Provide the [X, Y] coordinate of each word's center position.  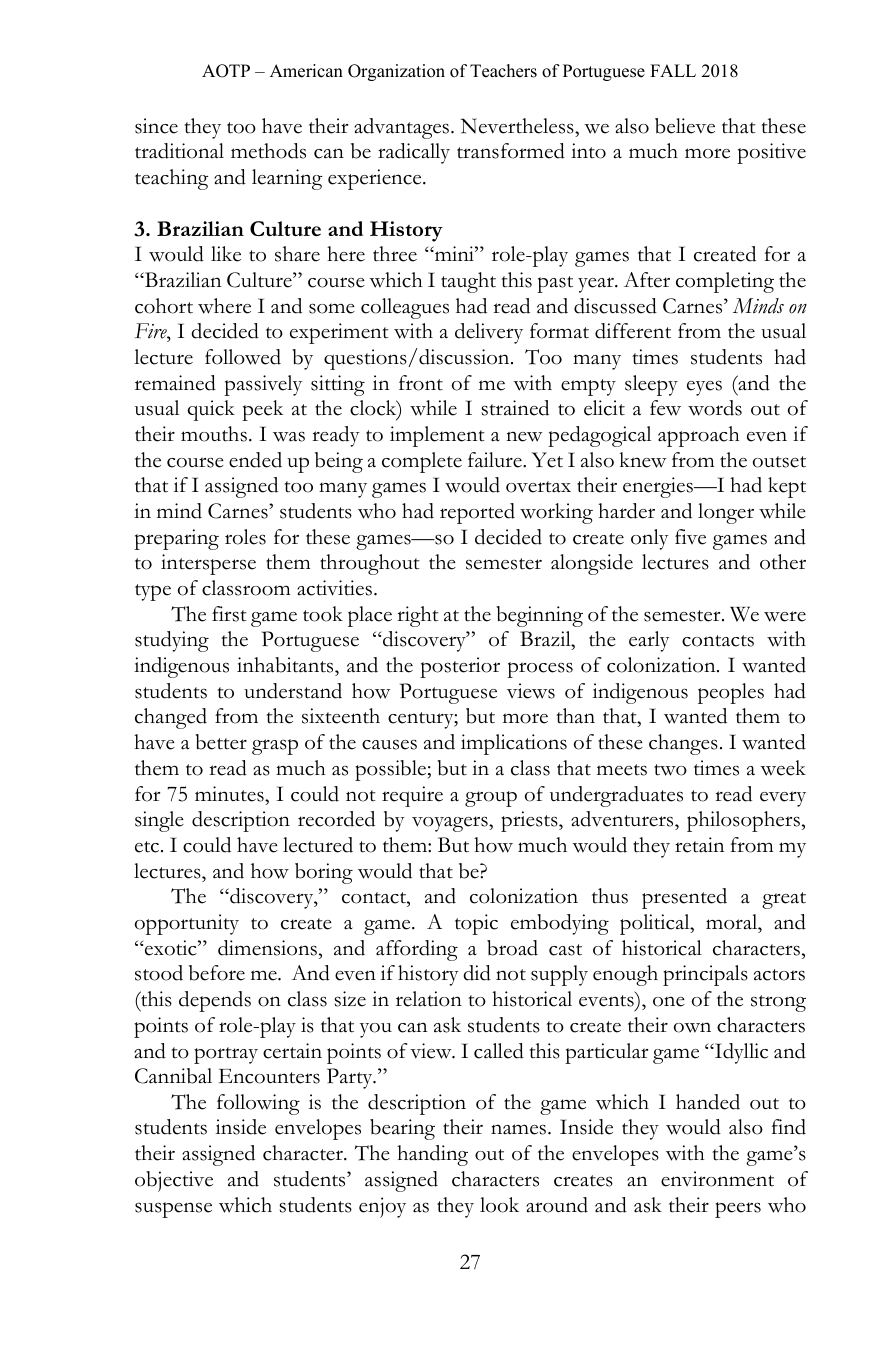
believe [685, 126]
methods [268, 151]
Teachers [503, 71]
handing [432, 1155]
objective [174, 1181]
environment [717, 1179]
